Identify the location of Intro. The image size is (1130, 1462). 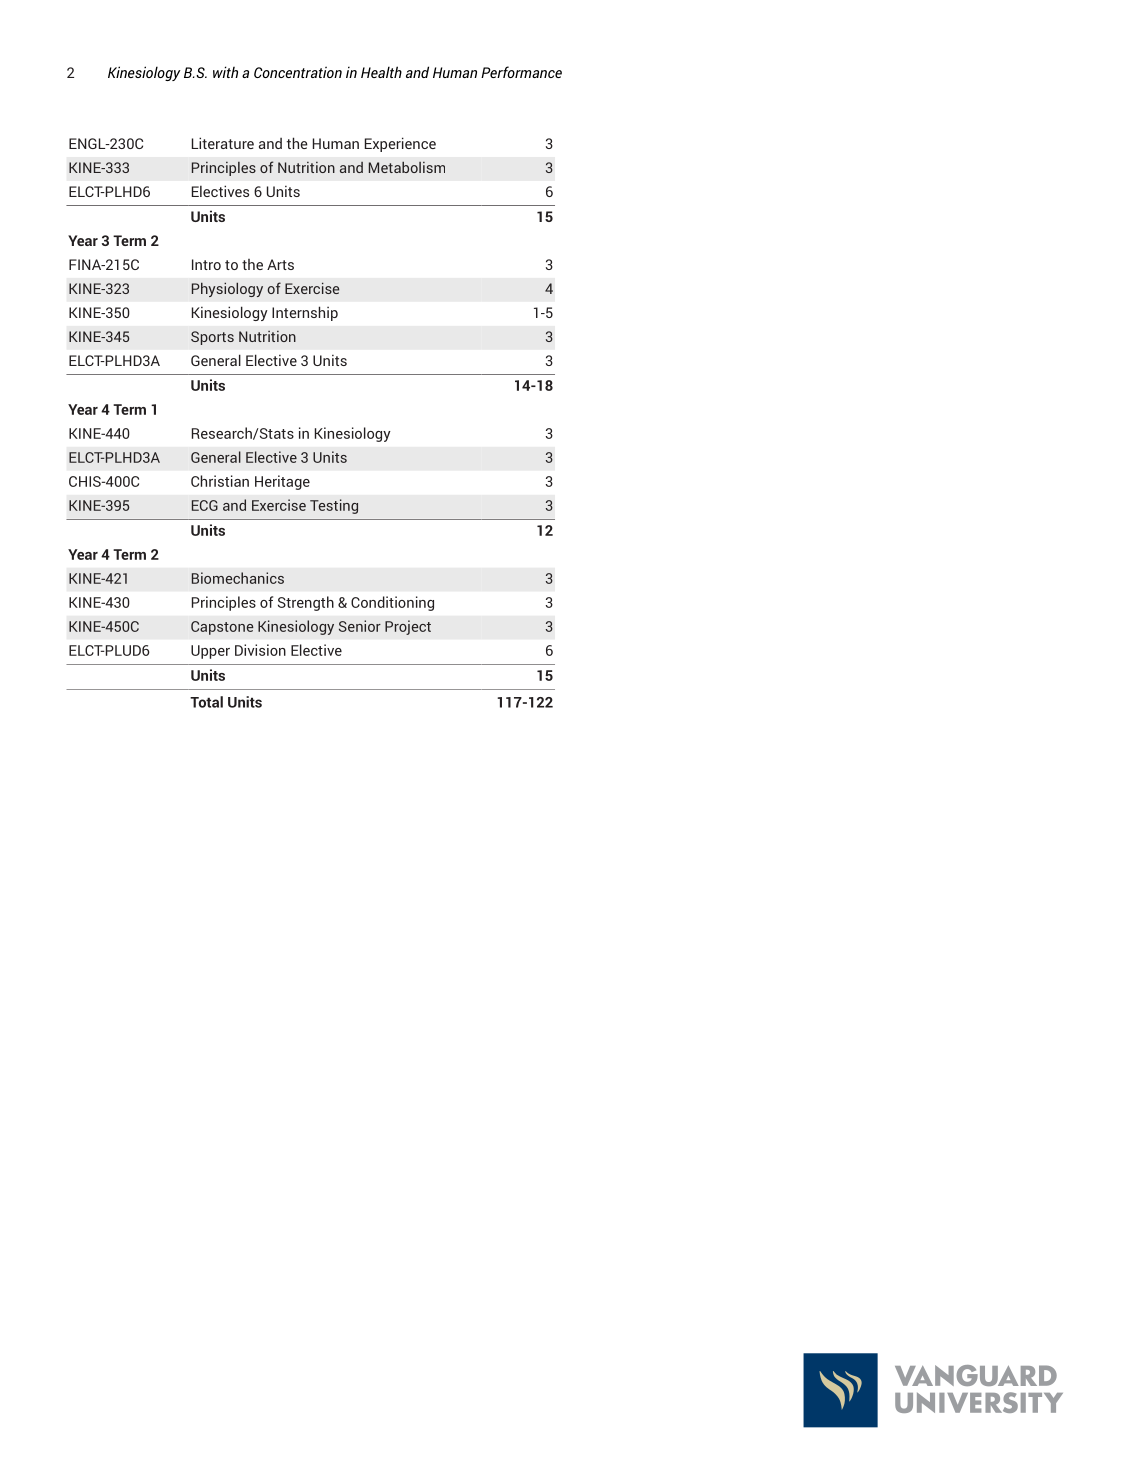
(206, 264).
